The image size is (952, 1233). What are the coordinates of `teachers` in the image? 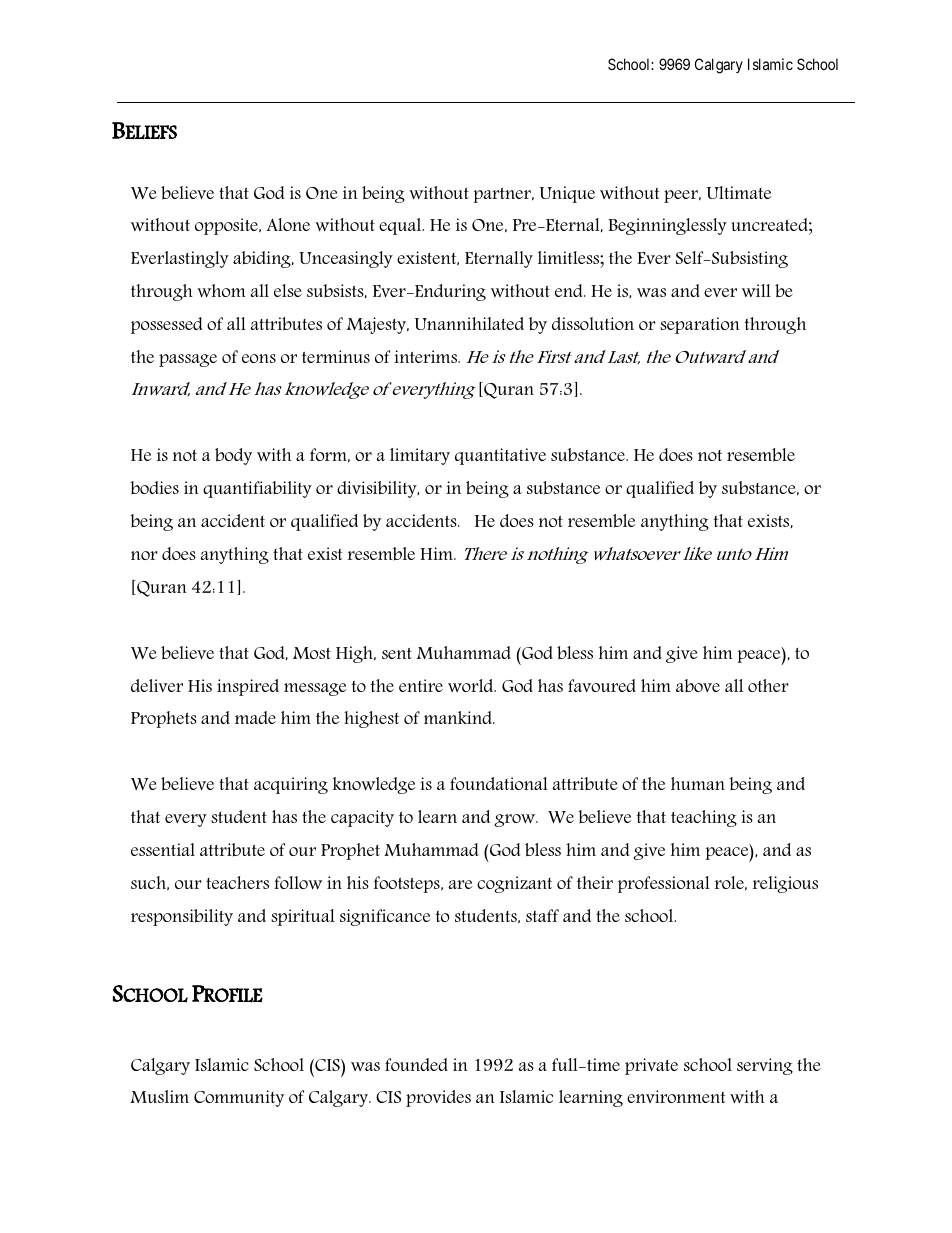 It's located at (237, 882).
